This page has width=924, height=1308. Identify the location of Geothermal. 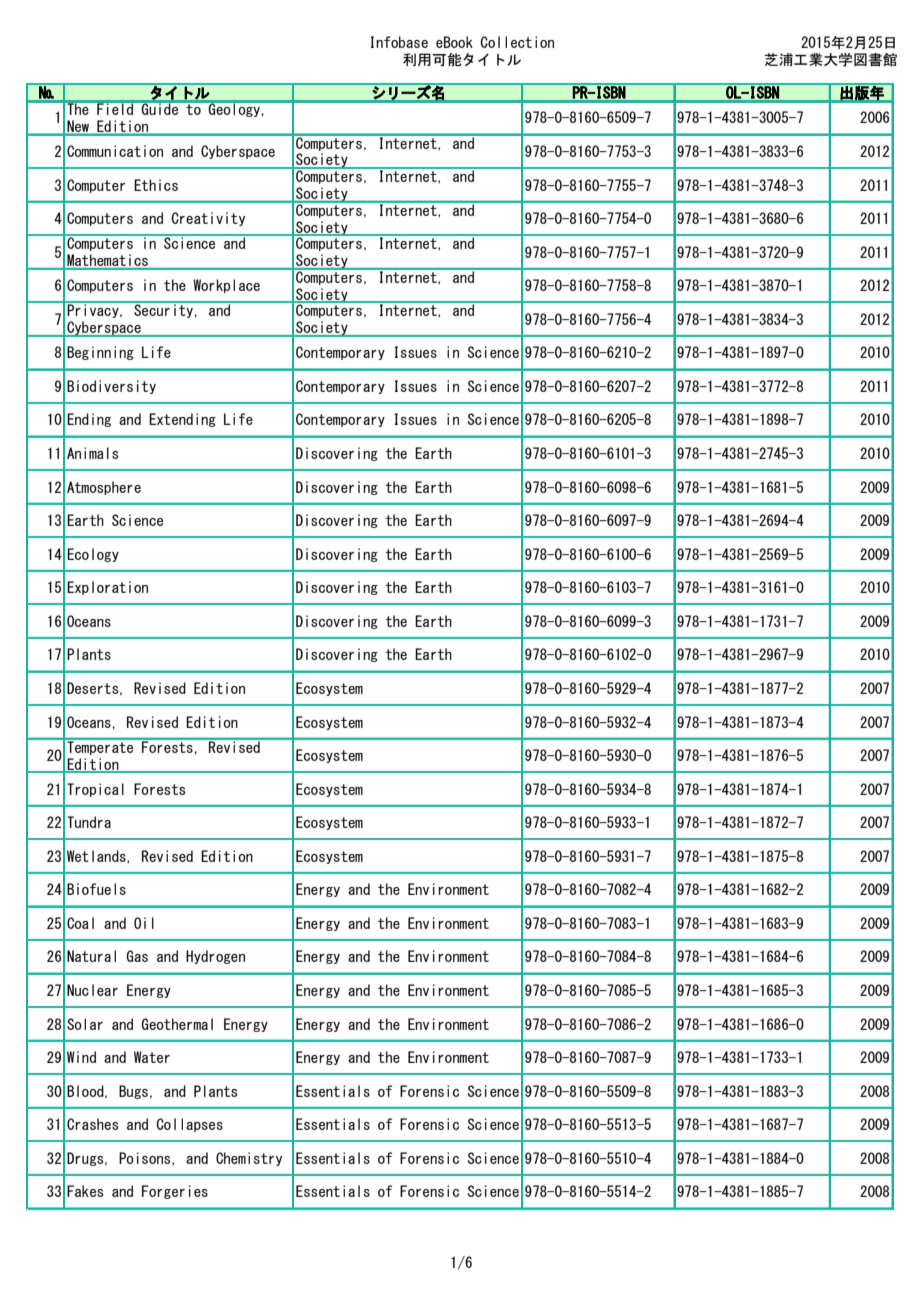
(177, 1024).
